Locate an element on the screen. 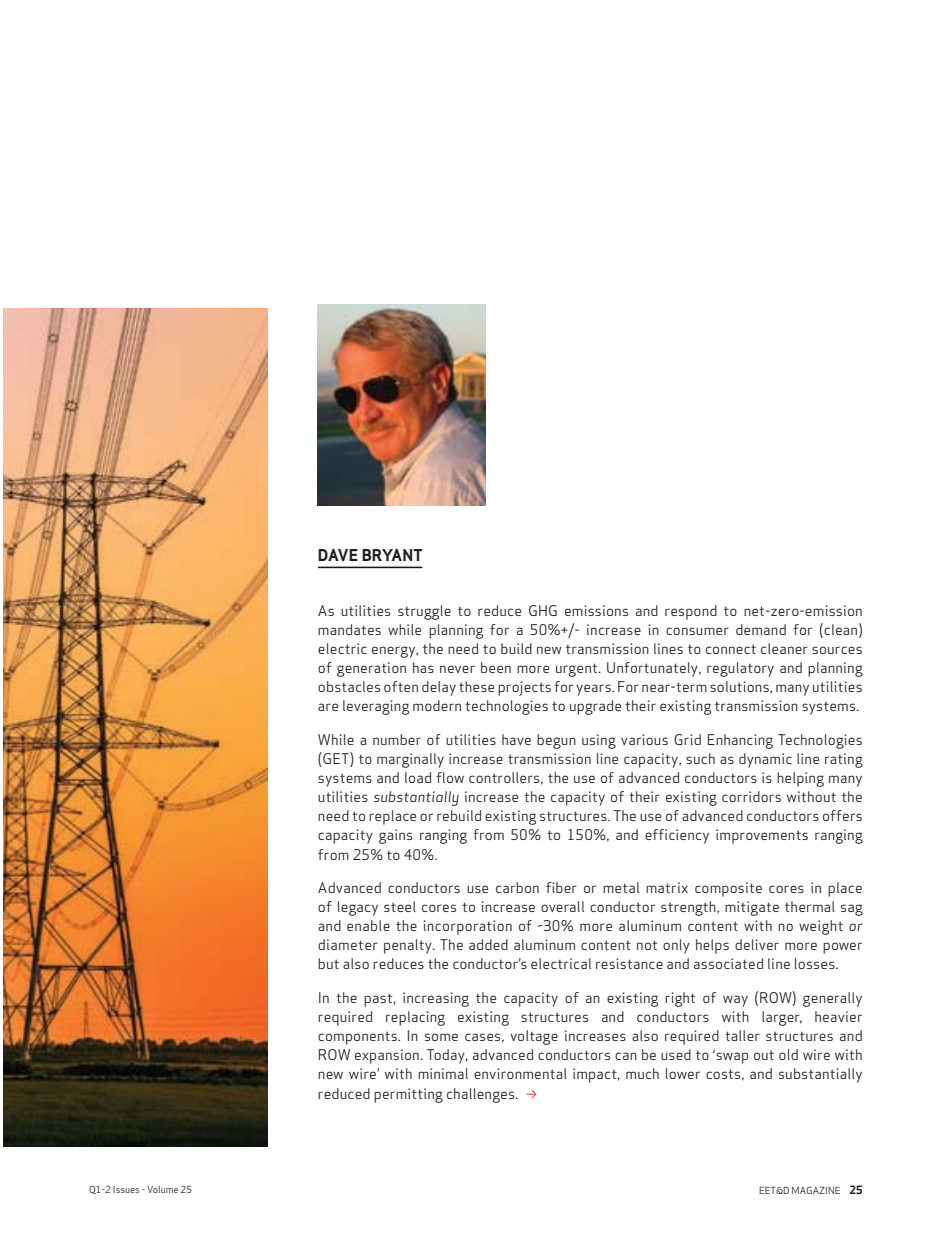  respond is located at coordinates (691, 612).
